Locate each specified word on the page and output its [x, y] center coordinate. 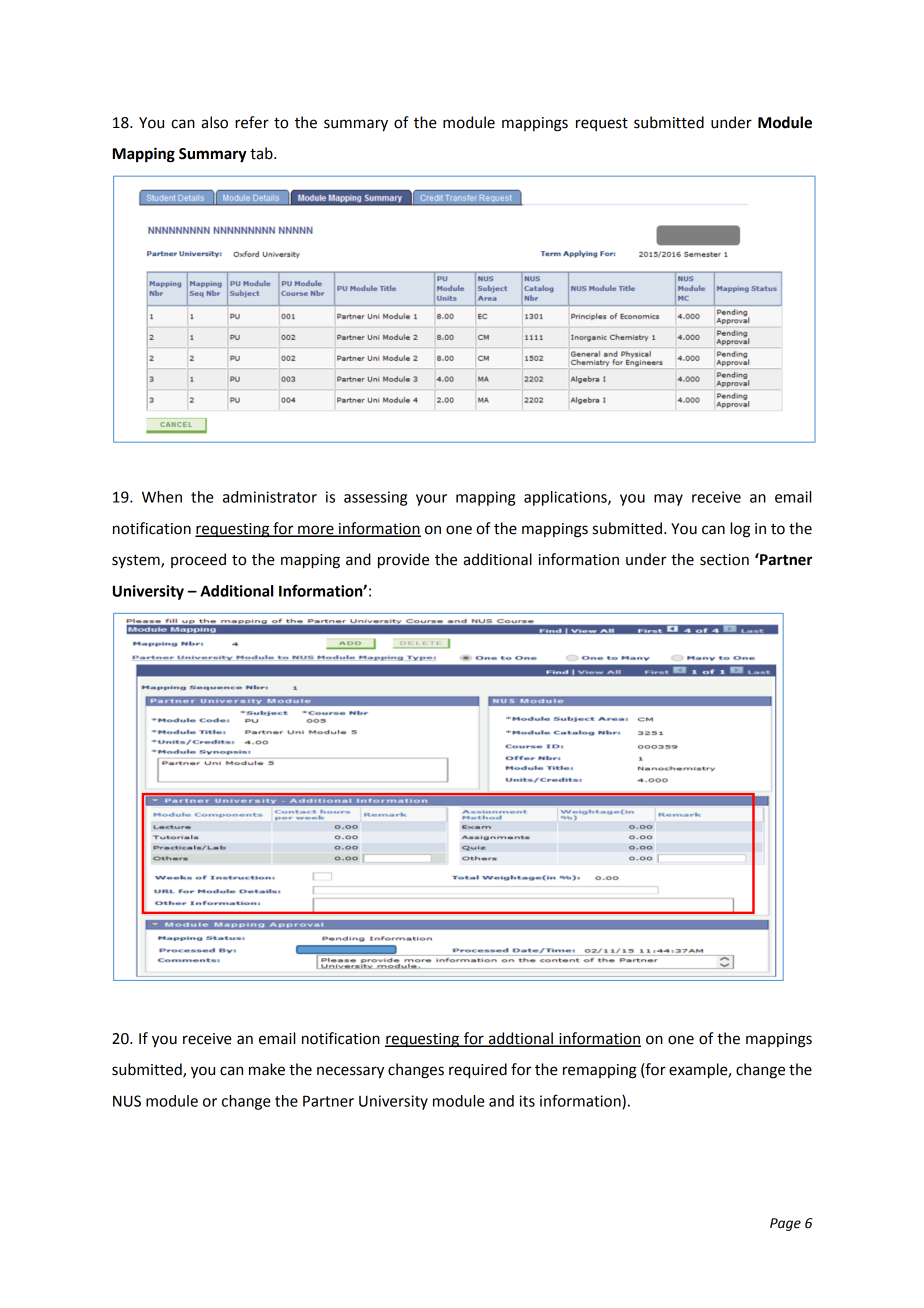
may [668, 500]
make [267, 1069]
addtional [521, 1039]
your [431, 500]
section [724, 560]
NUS [127, 1101]
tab [262, 153]
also [214, 122]
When [162, 497]
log [740, 530]
